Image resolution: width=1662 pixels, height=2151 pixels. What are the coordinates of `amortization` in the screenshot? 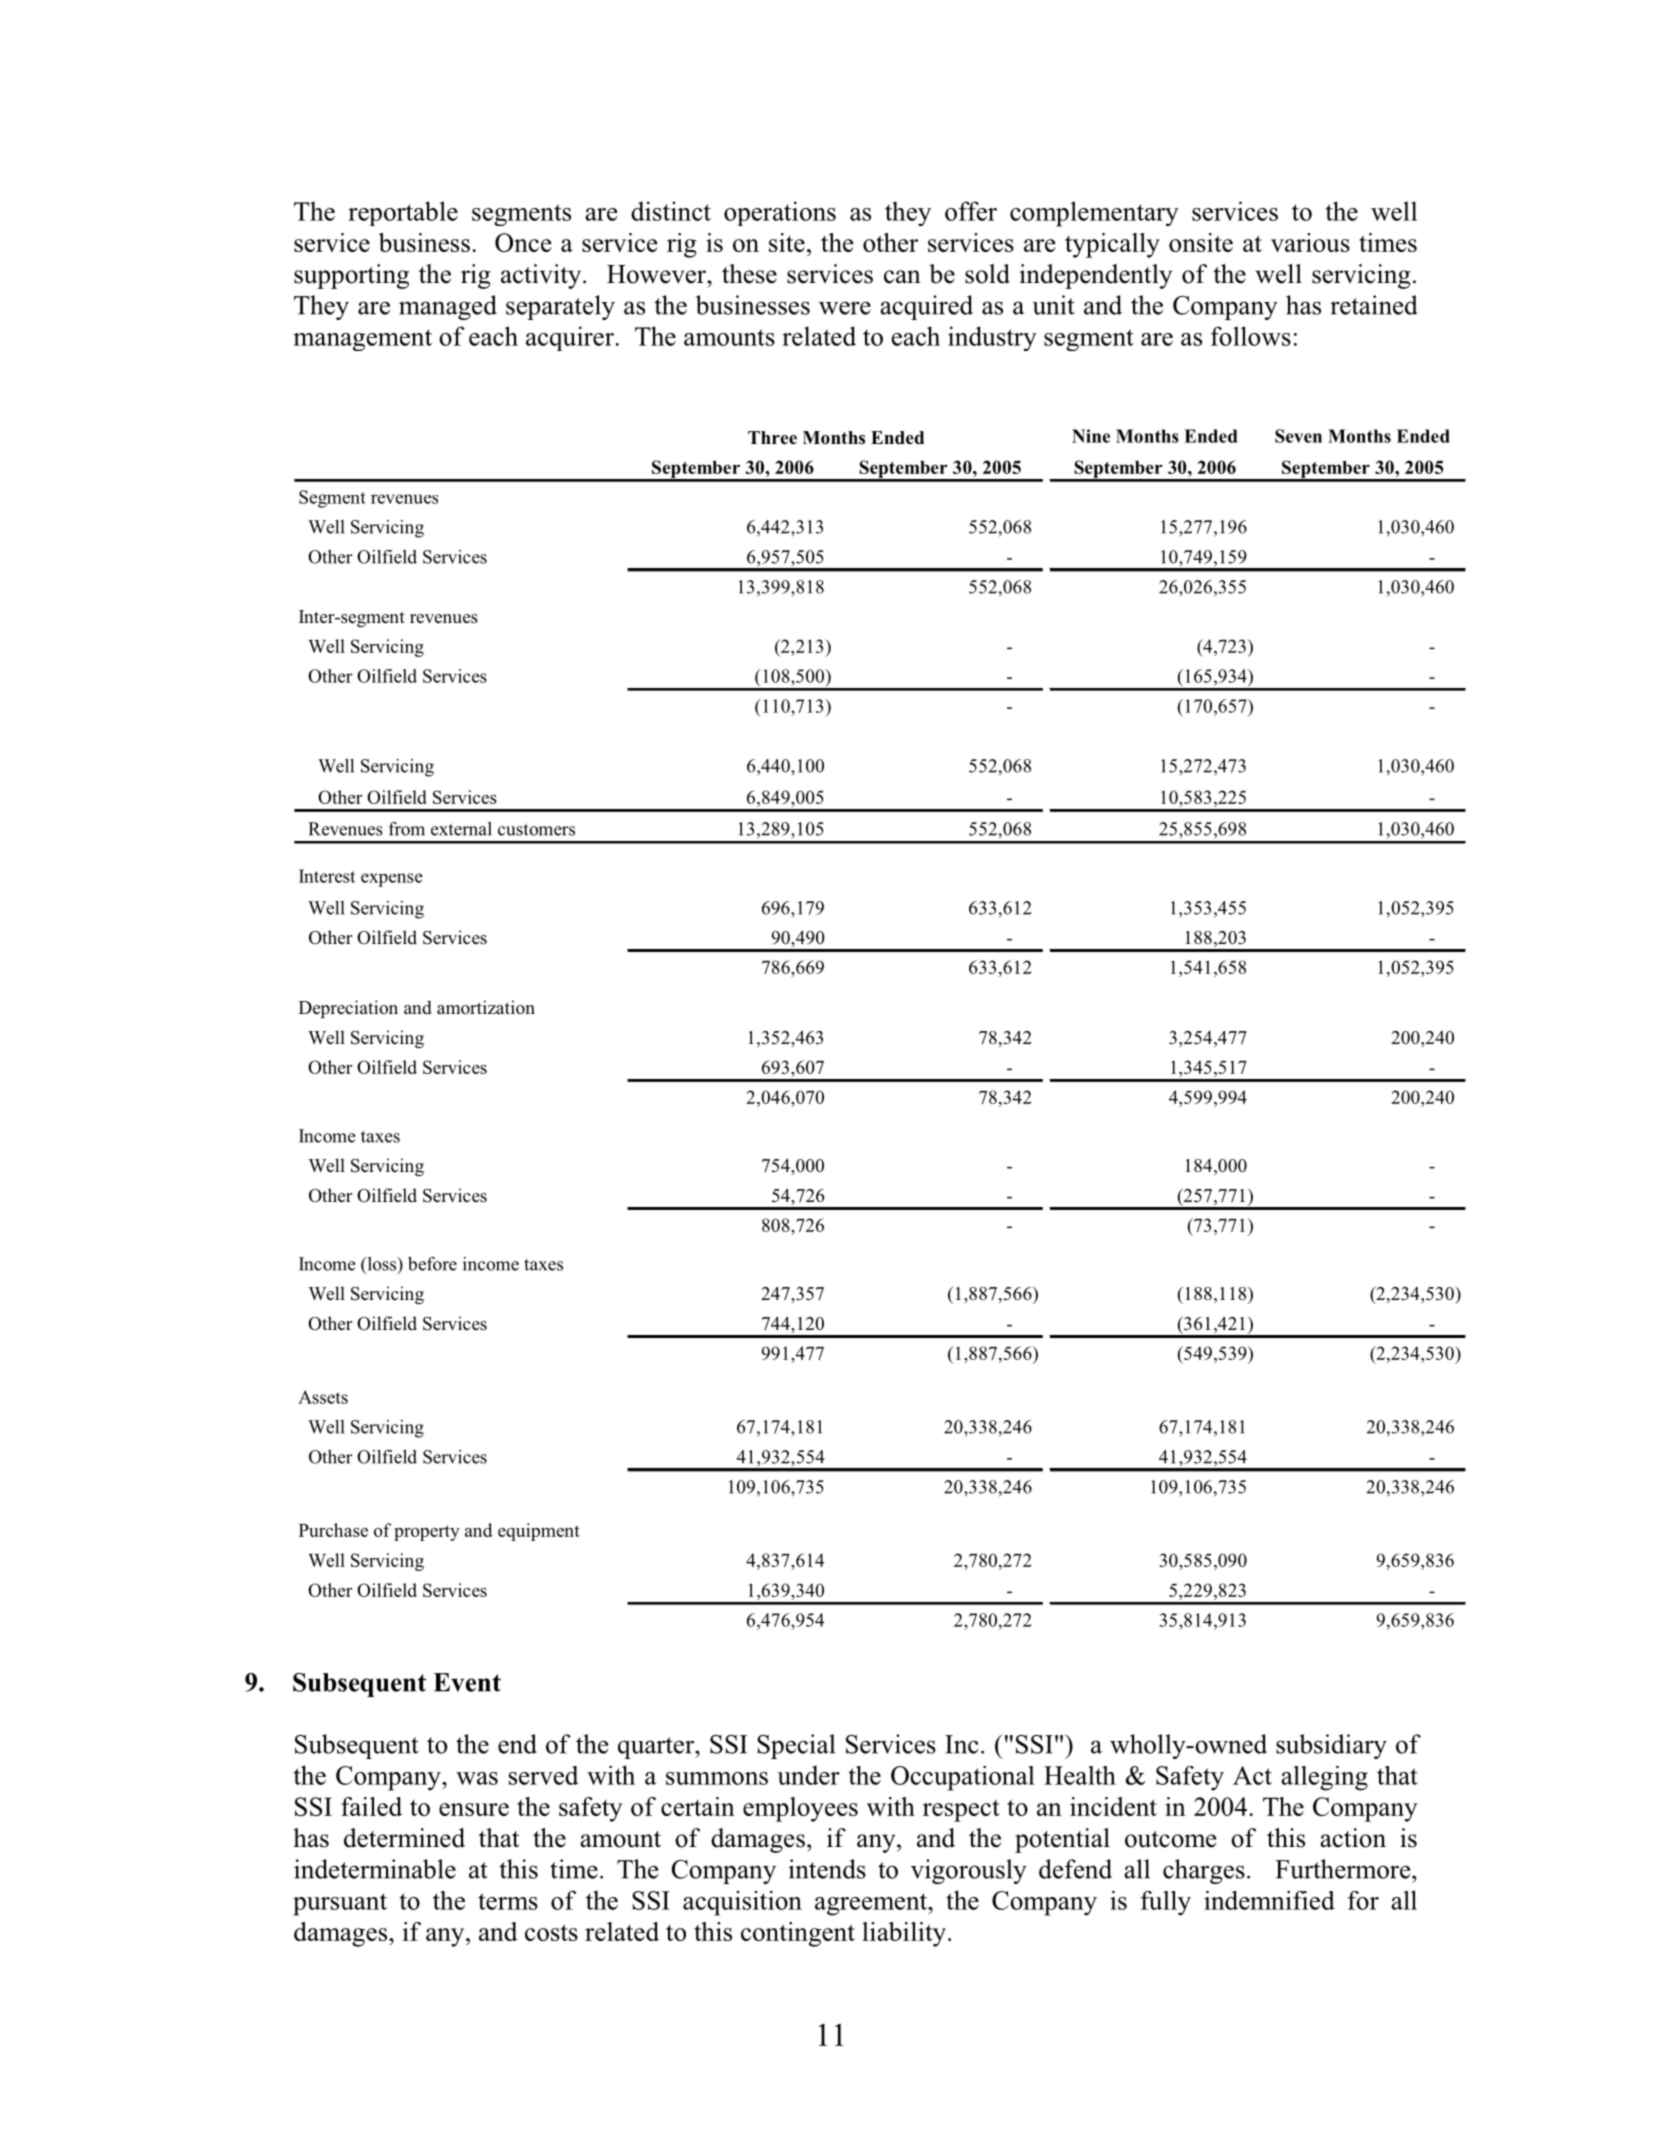 It's located at (486, 1007).
